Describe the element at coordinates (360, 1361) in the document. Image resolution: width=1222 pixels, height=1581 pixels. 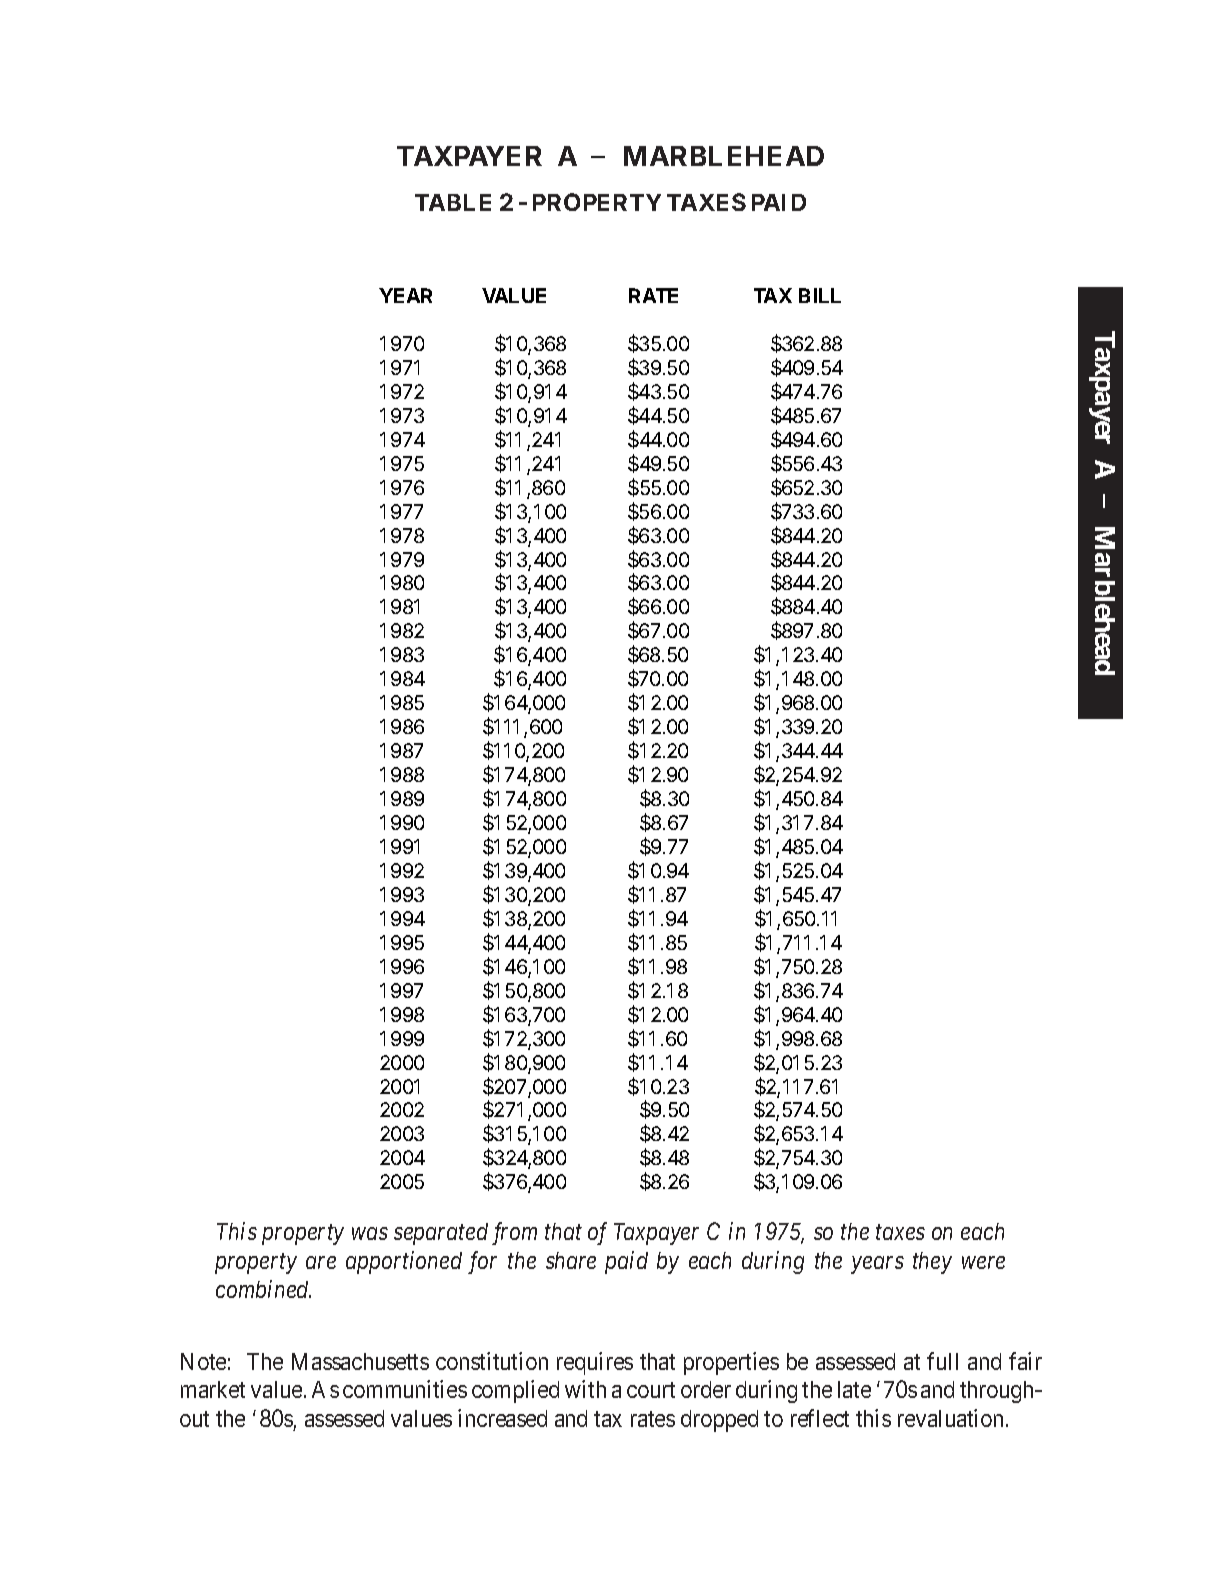
I see `Massachusetts` at that location.
